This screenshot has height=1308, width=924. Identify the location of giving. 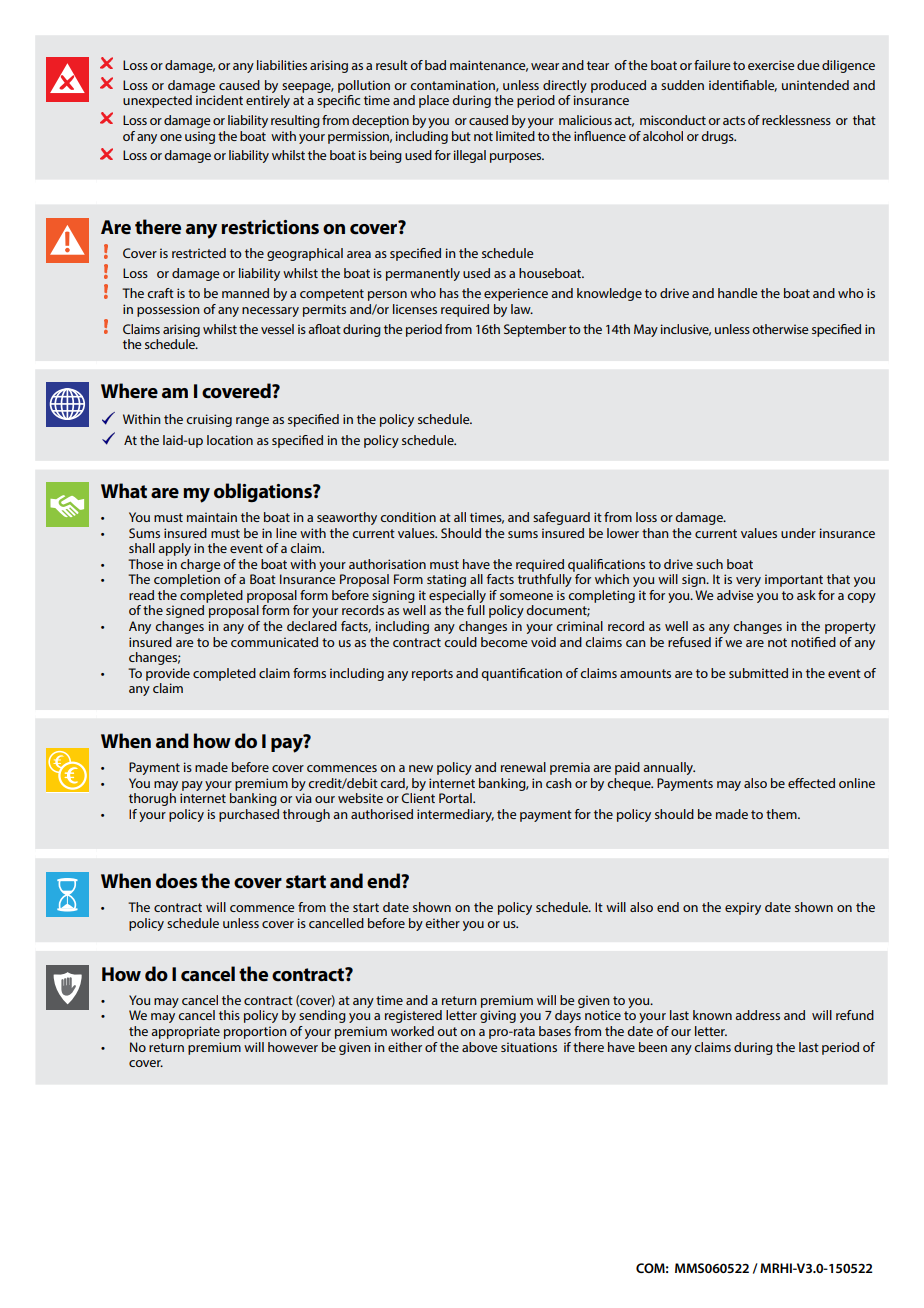
(498, 1016).
